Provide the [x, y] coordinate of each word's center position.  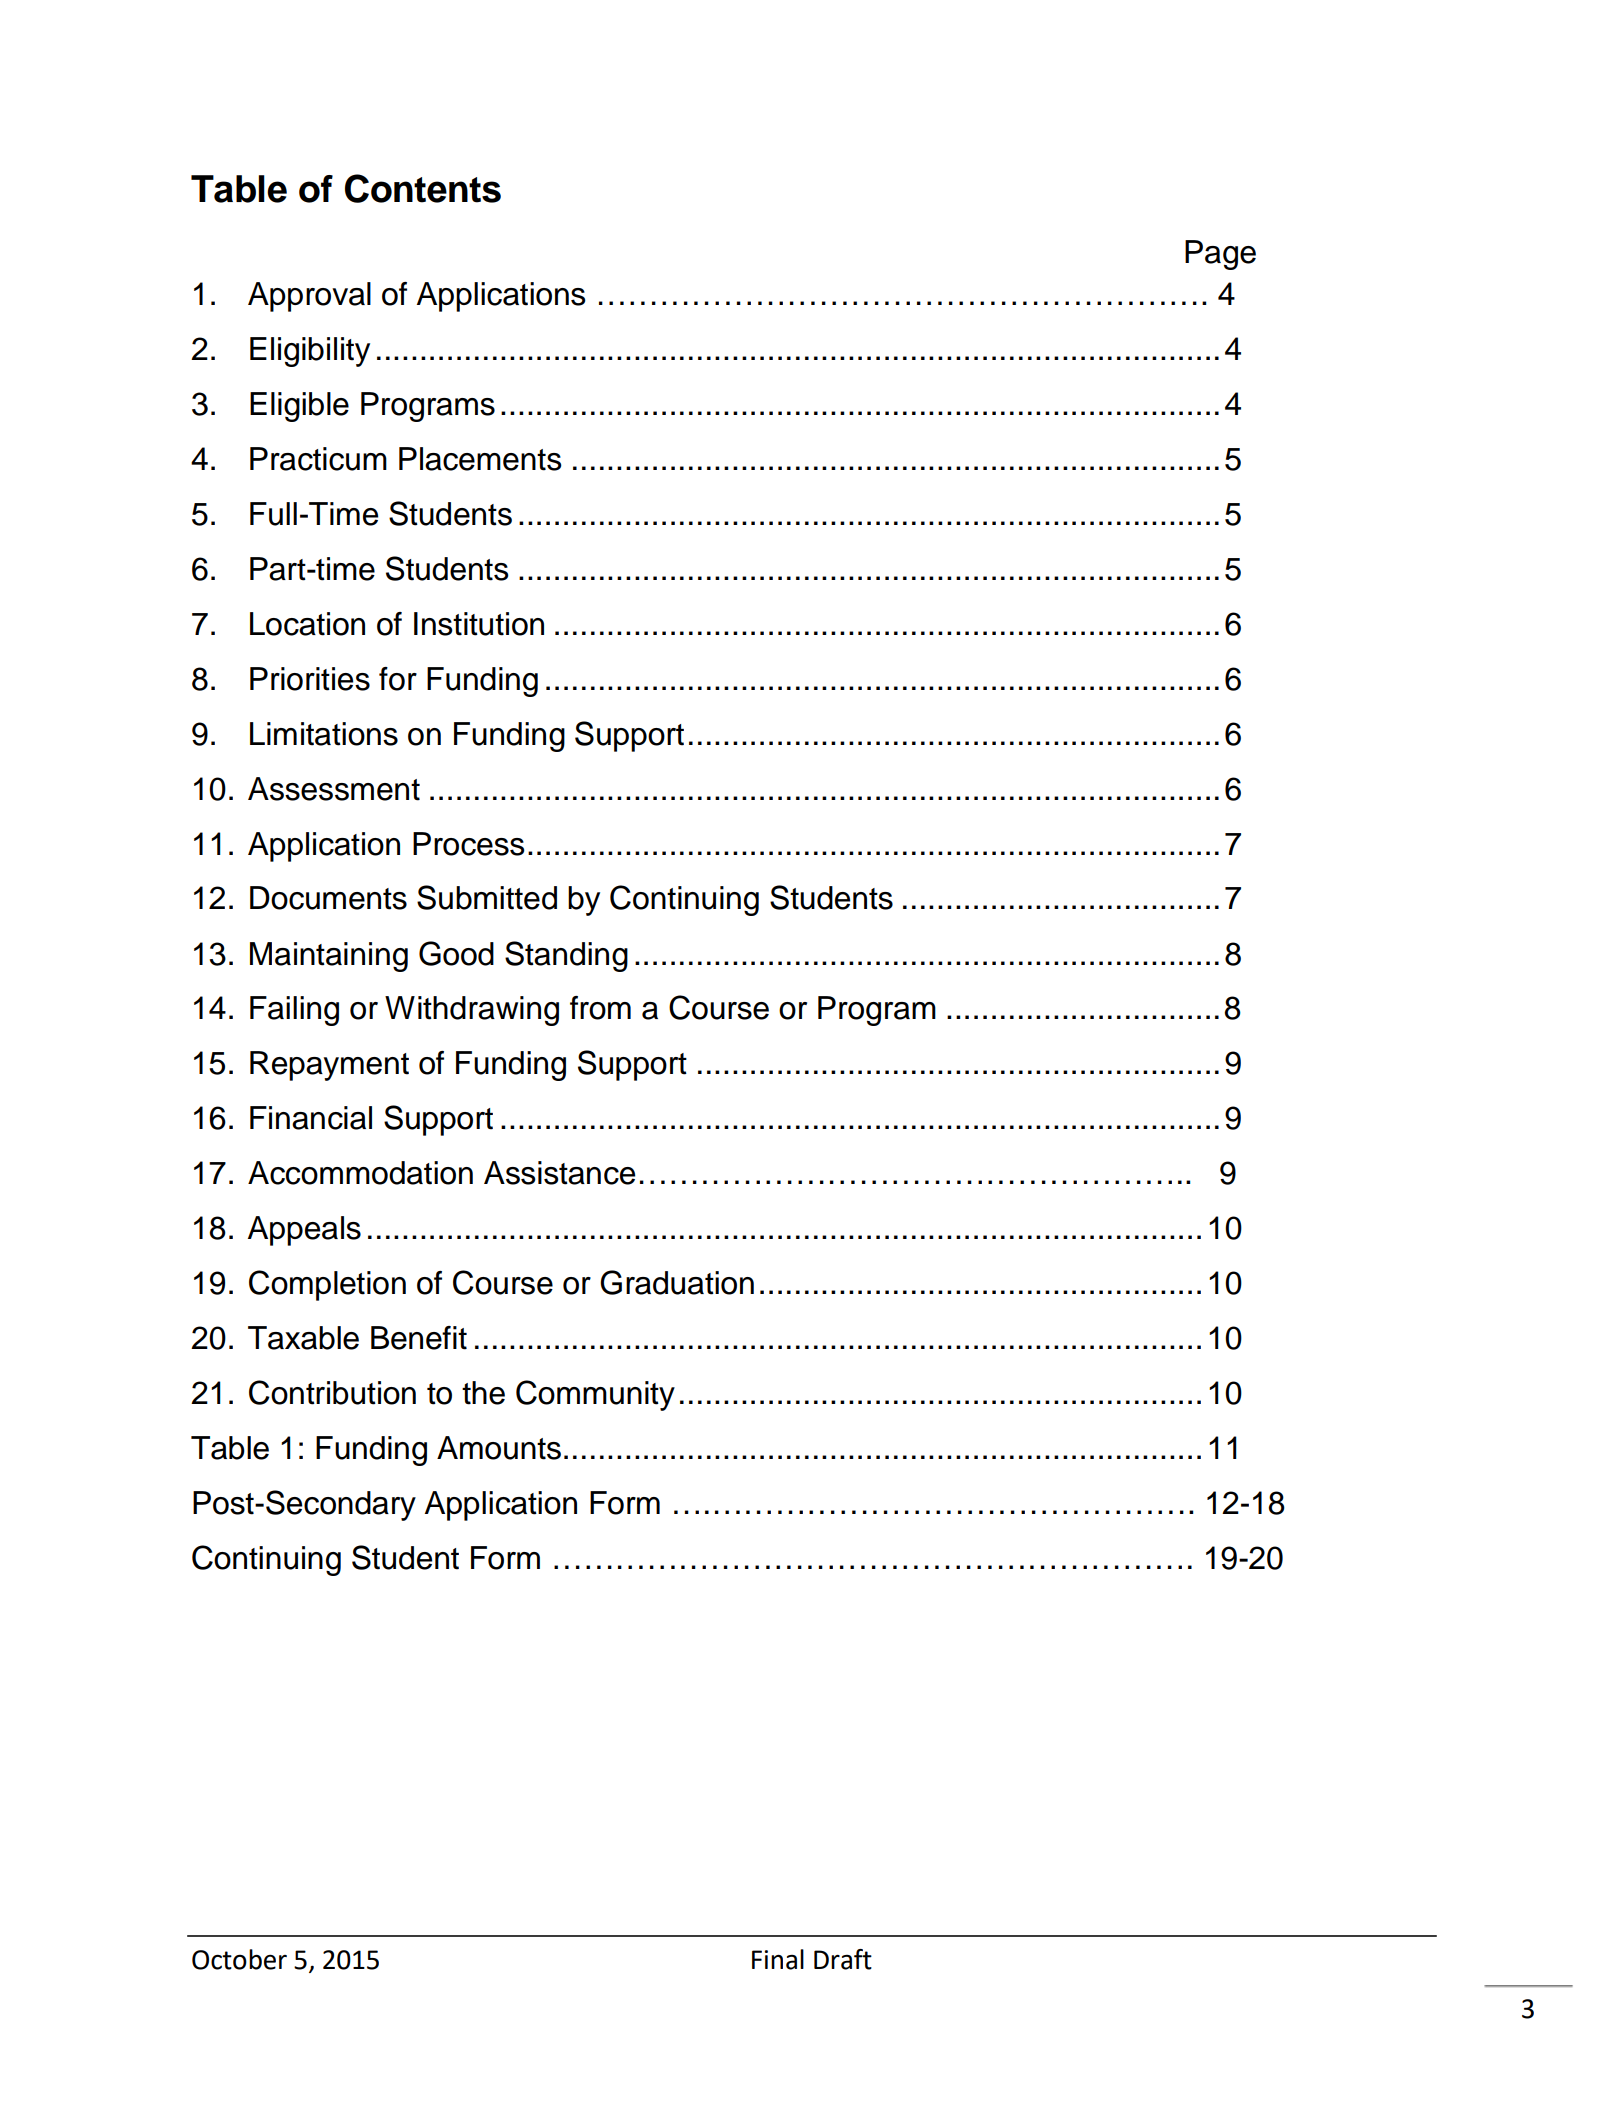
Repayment [329, 1066]
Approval [309, 297]
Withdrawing [472, 1011]
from [600, 1008]
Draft [843, 1959]
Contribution [332, 1392]
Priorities [310, 679]
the [483, 1393]
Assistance [559, 1173]
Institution [479, 624]
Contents [423, 188]
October [239, 1959]
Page [1220, 255]
